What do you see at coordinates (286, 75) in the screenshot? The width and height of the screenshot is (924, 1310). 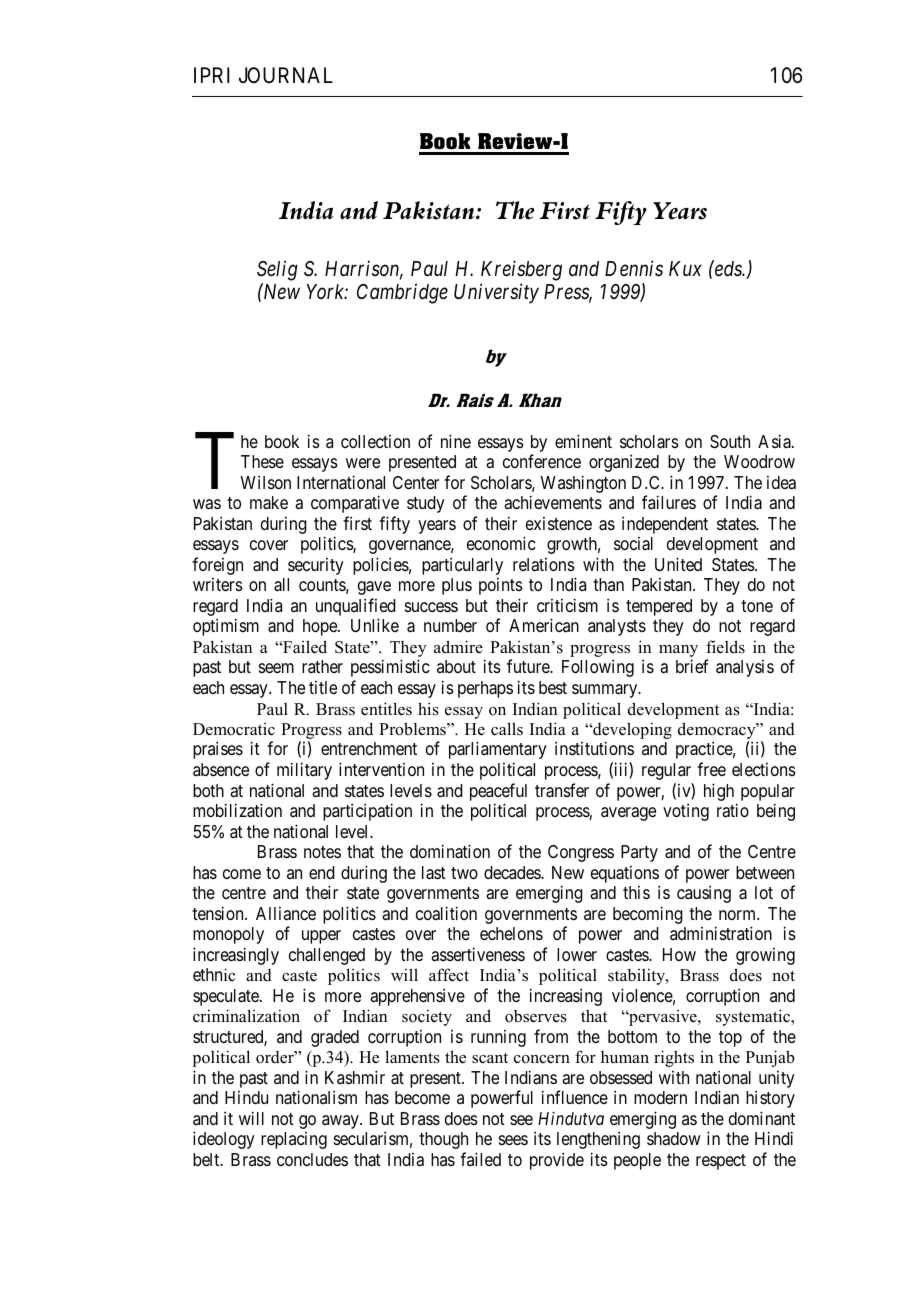 I see `JOURNAL` at bounding box center [286, 75].
